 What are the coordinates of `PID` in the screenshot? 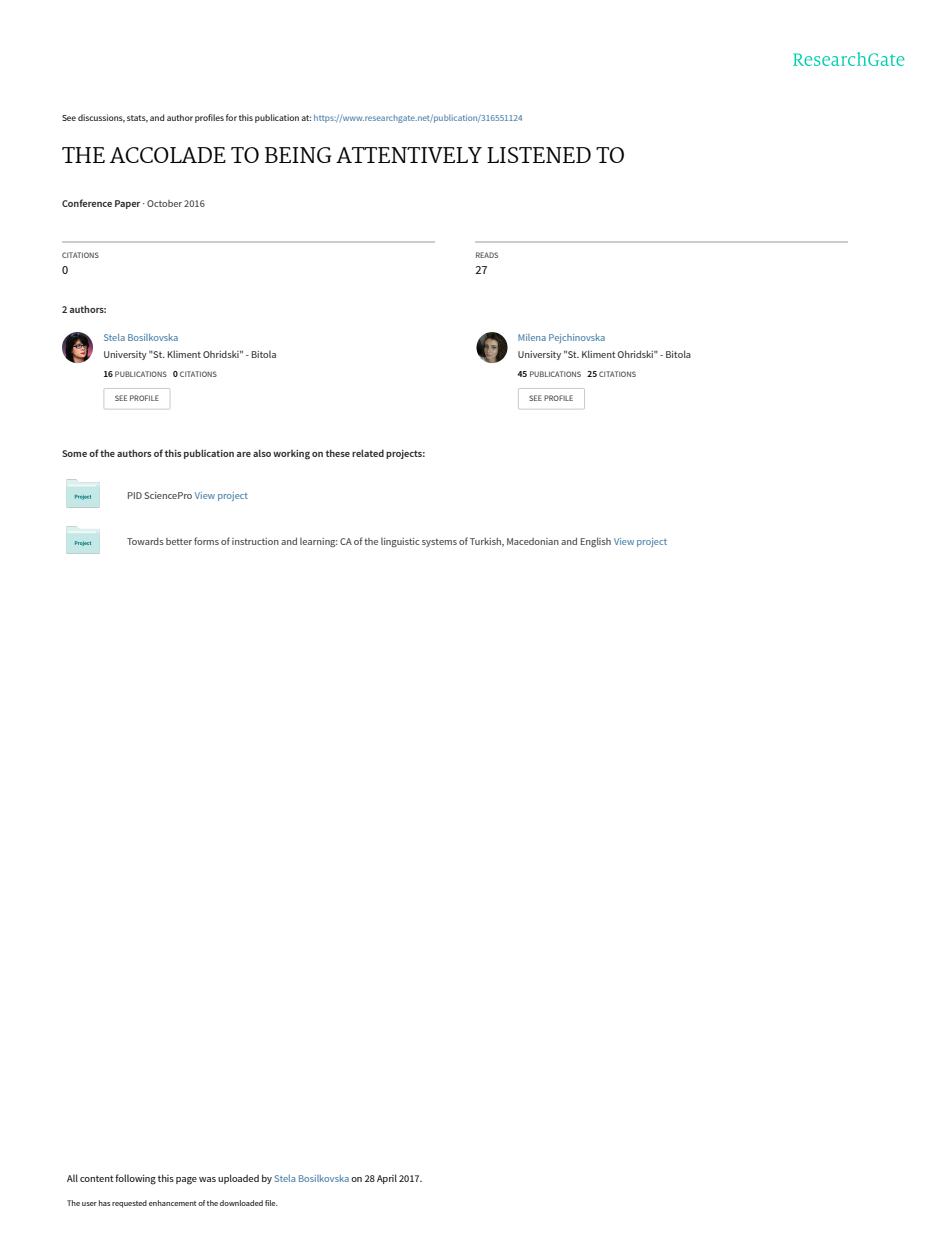 It's located at (135, 495).
